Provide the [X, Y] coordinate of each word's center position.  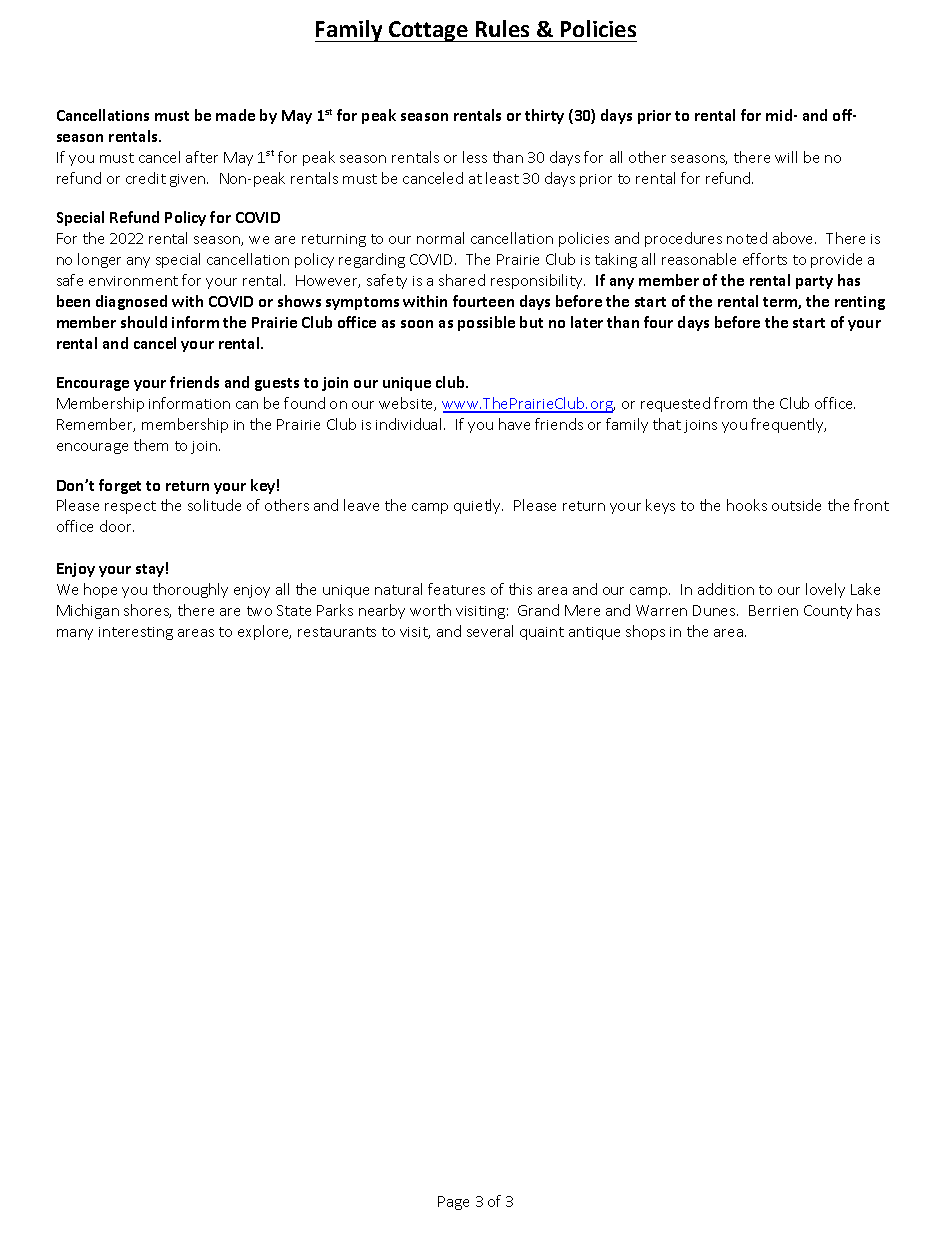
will [786, 157]
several [490, 631]
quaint [542, 633]
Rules [502, 28]
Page [453, 1203]
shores [147, 611]
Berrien [773, 610]
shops [645, 632]
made [235, 115]
